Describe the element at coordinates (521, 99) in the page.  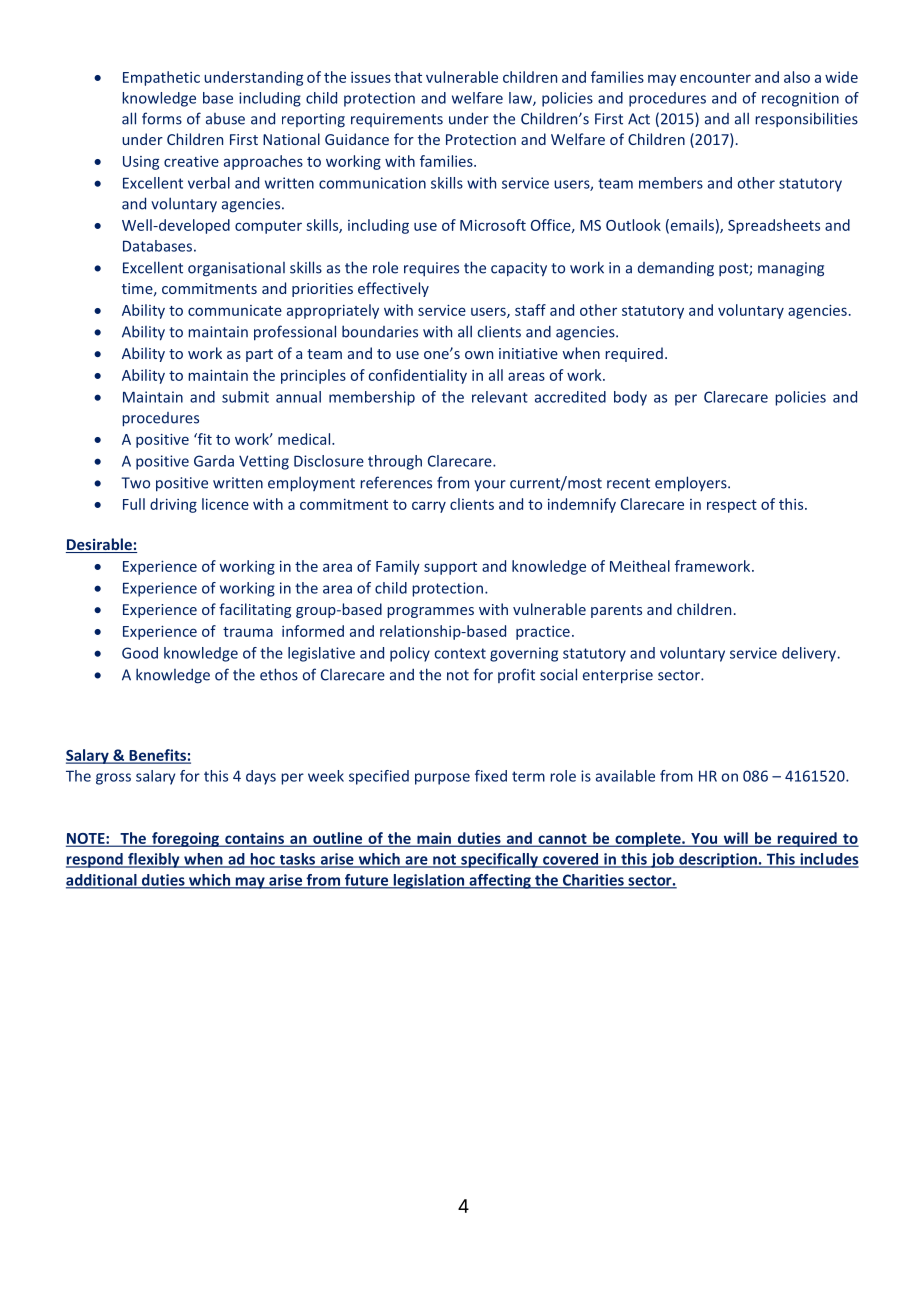
I see `law` at that location.
